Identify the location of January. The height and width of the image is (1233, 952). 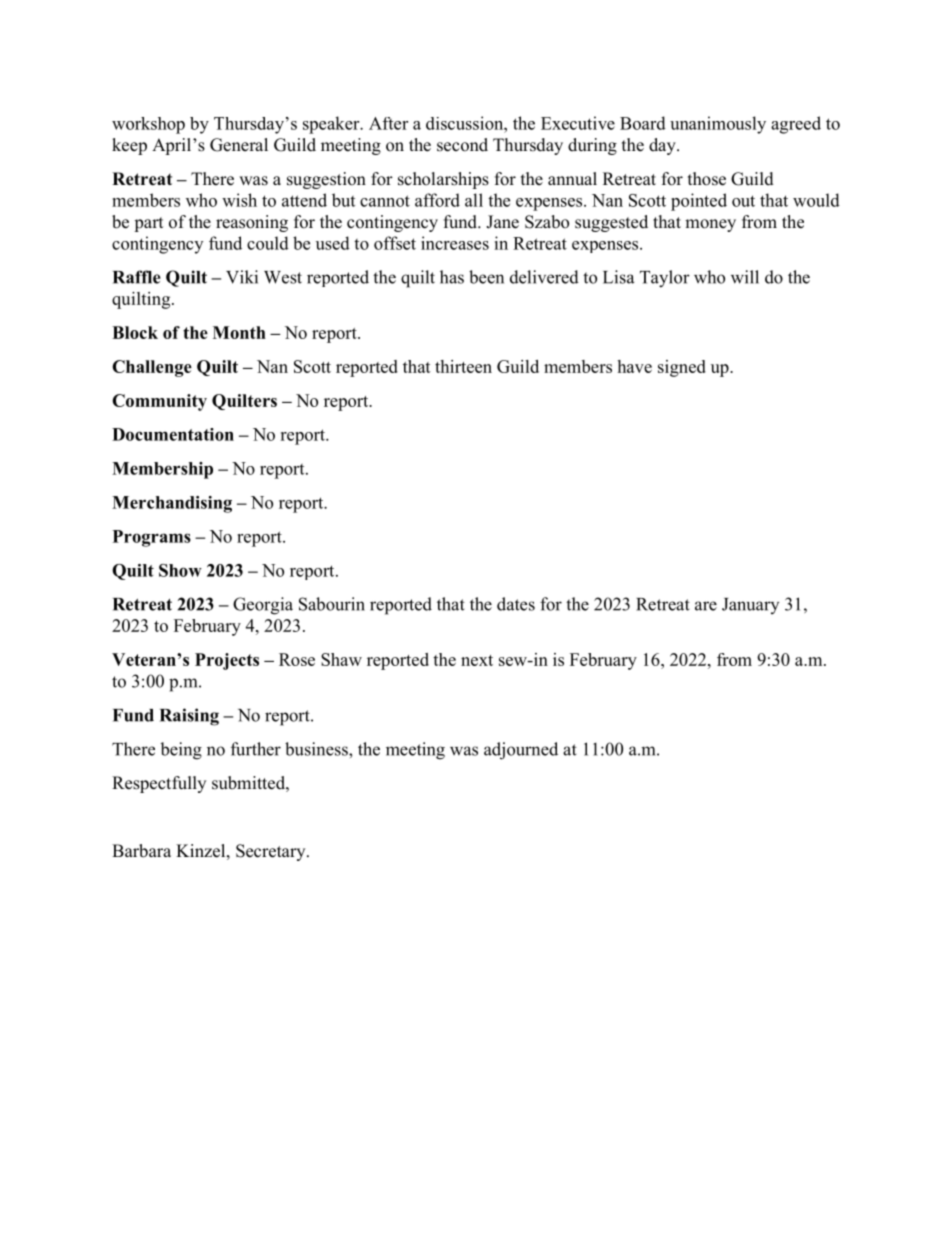
(750, 606).
